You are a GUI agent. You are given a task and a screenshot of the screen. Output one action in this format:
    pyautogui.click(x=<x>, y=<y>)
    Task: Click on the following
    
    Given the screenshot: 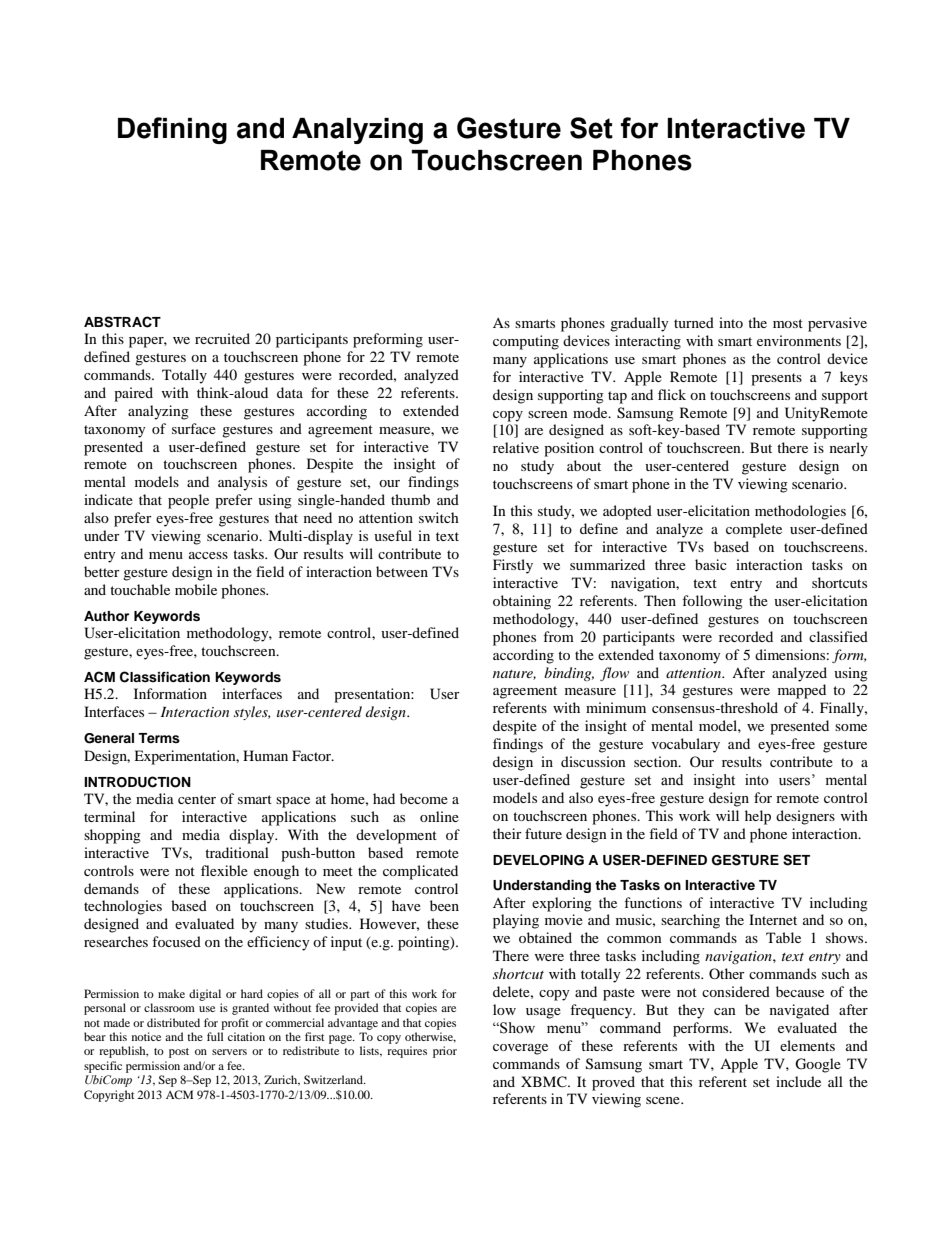 What is the action you would take?
    pyautogui.click(x=712, y=602)
